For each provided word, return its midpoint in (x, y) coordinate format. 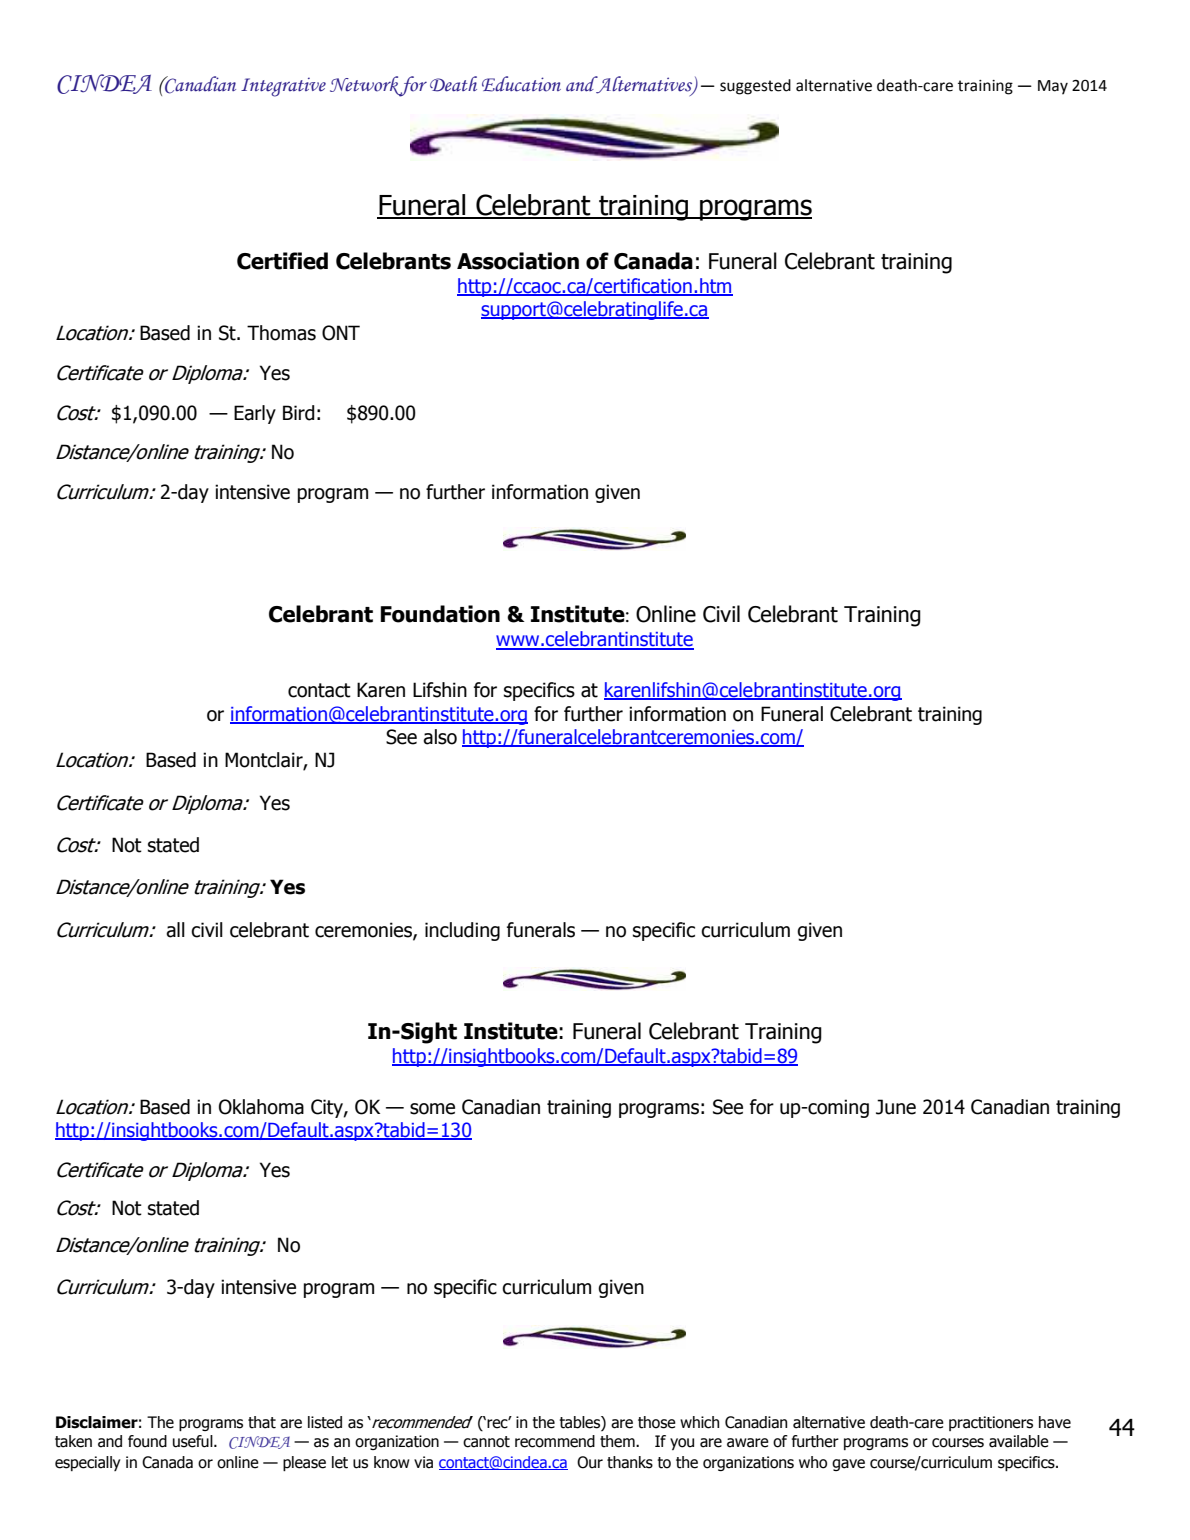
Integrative (283, 87)
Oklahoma (261, 1107)
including (462, 931)
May (1053, 87)
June (896, 1107)
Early (255, 414)
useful (194, 1441)
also (440, 737)
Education (521, 84)
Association (518, 261)
